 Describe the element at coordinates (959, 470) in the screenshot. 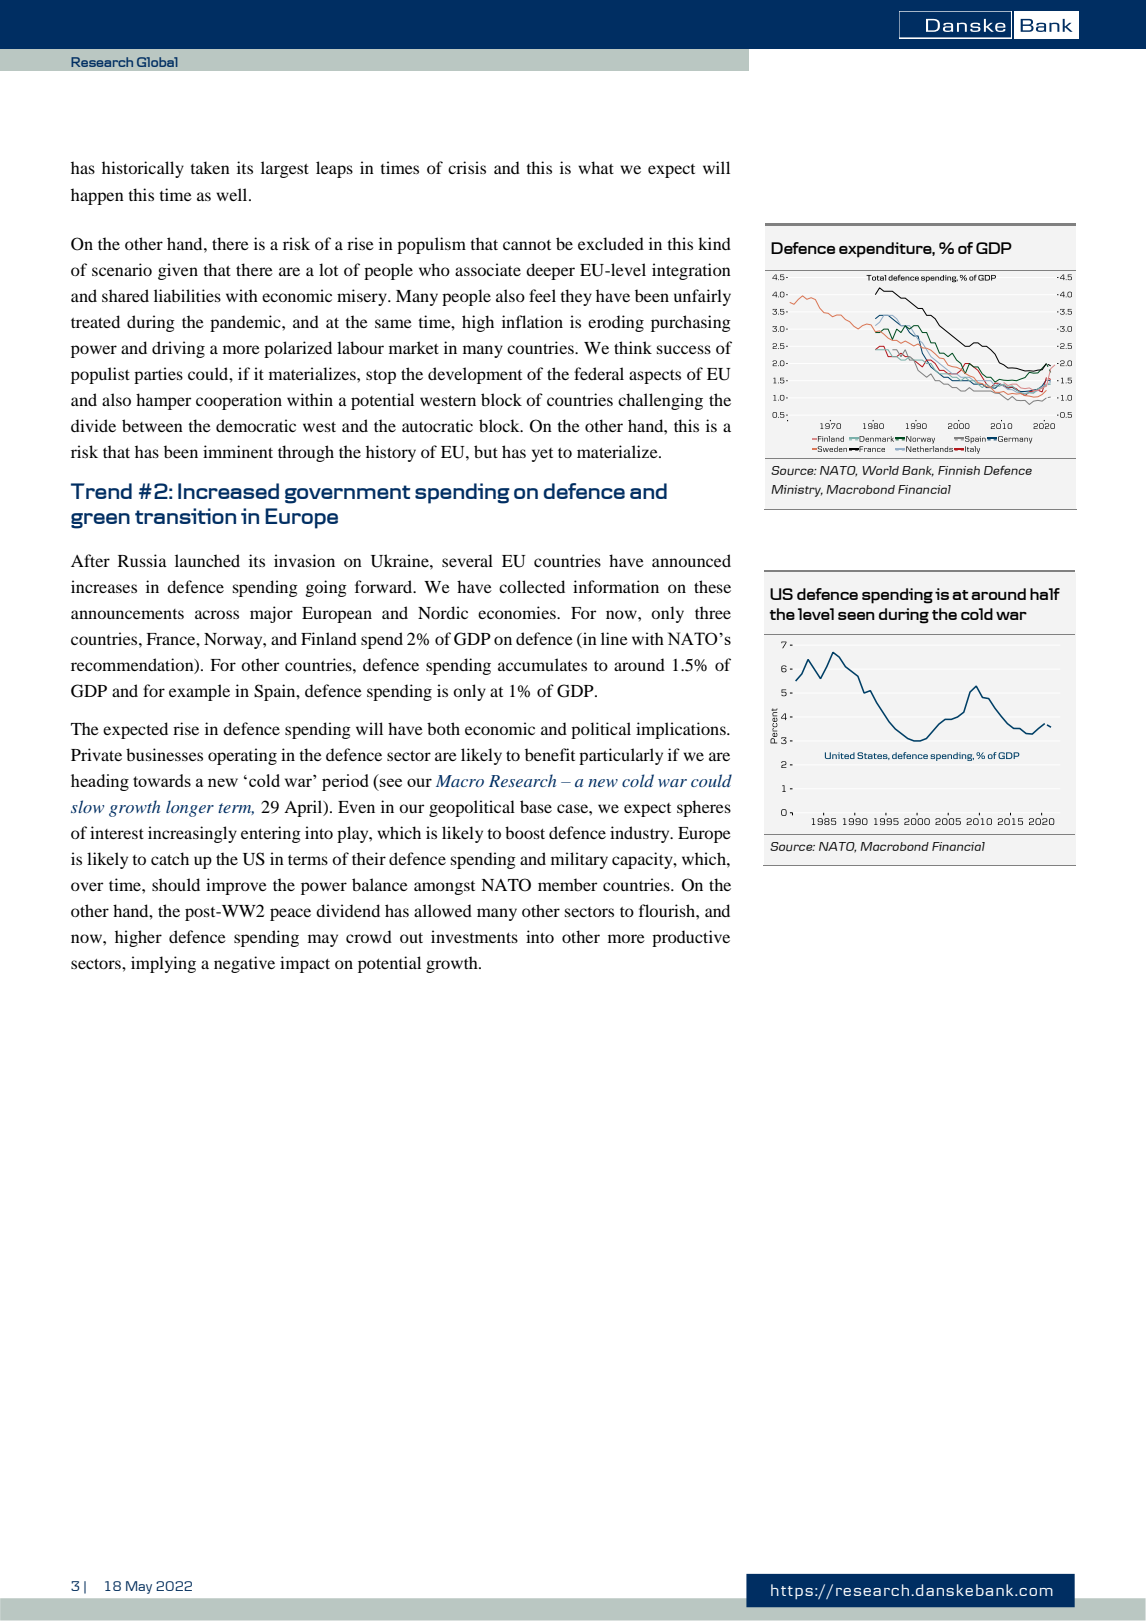

I see `Finnish` at that location.
